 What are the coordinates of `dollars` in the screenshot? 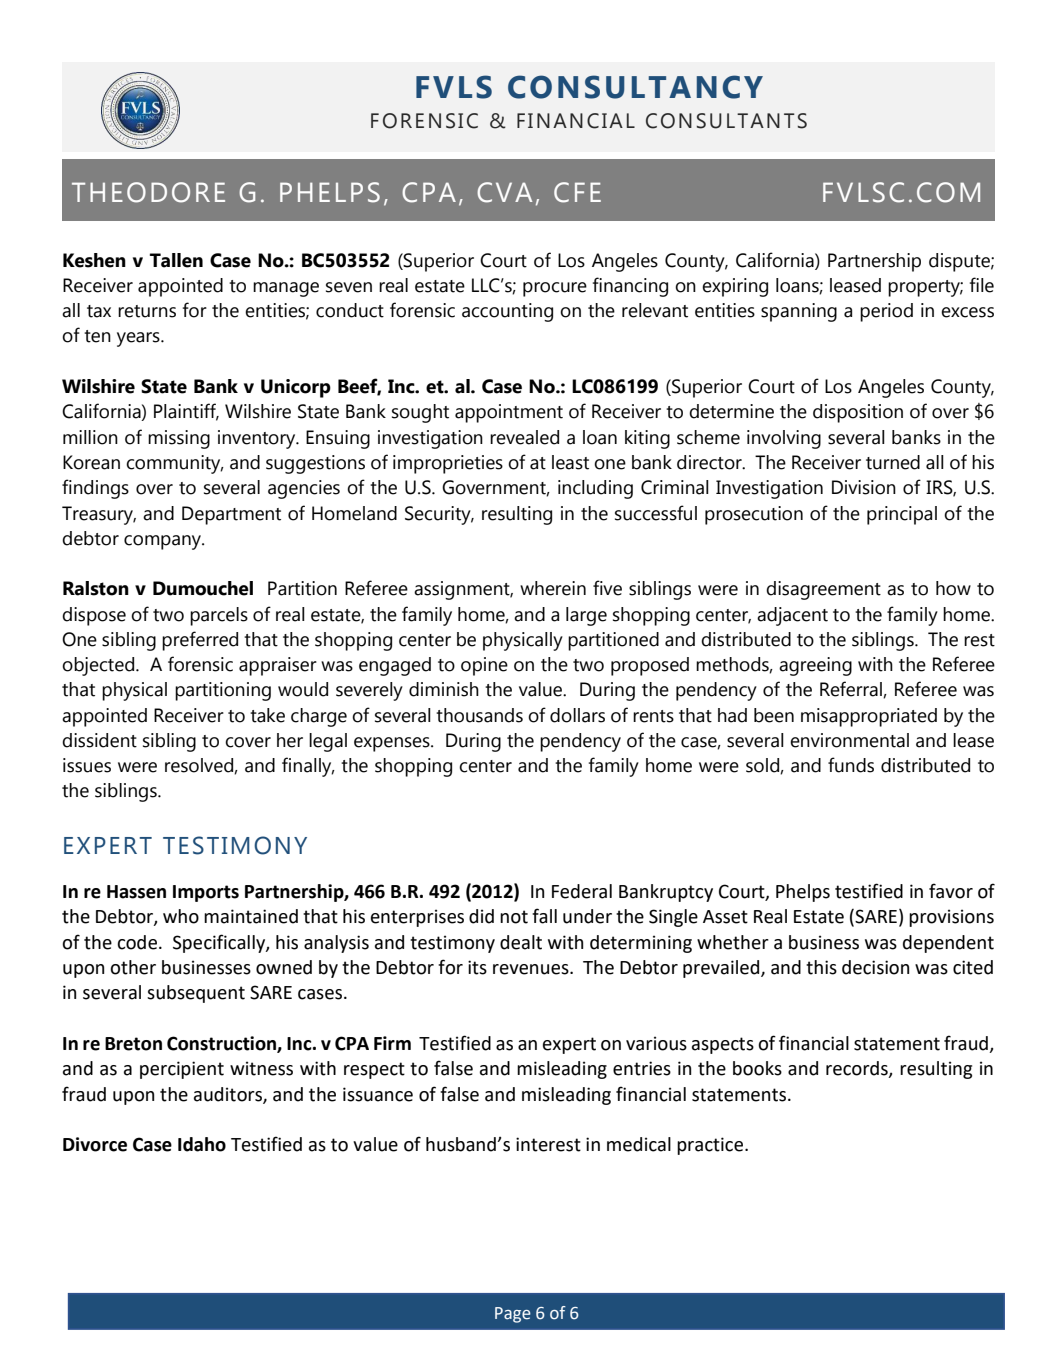 It's located at (577, 715).
